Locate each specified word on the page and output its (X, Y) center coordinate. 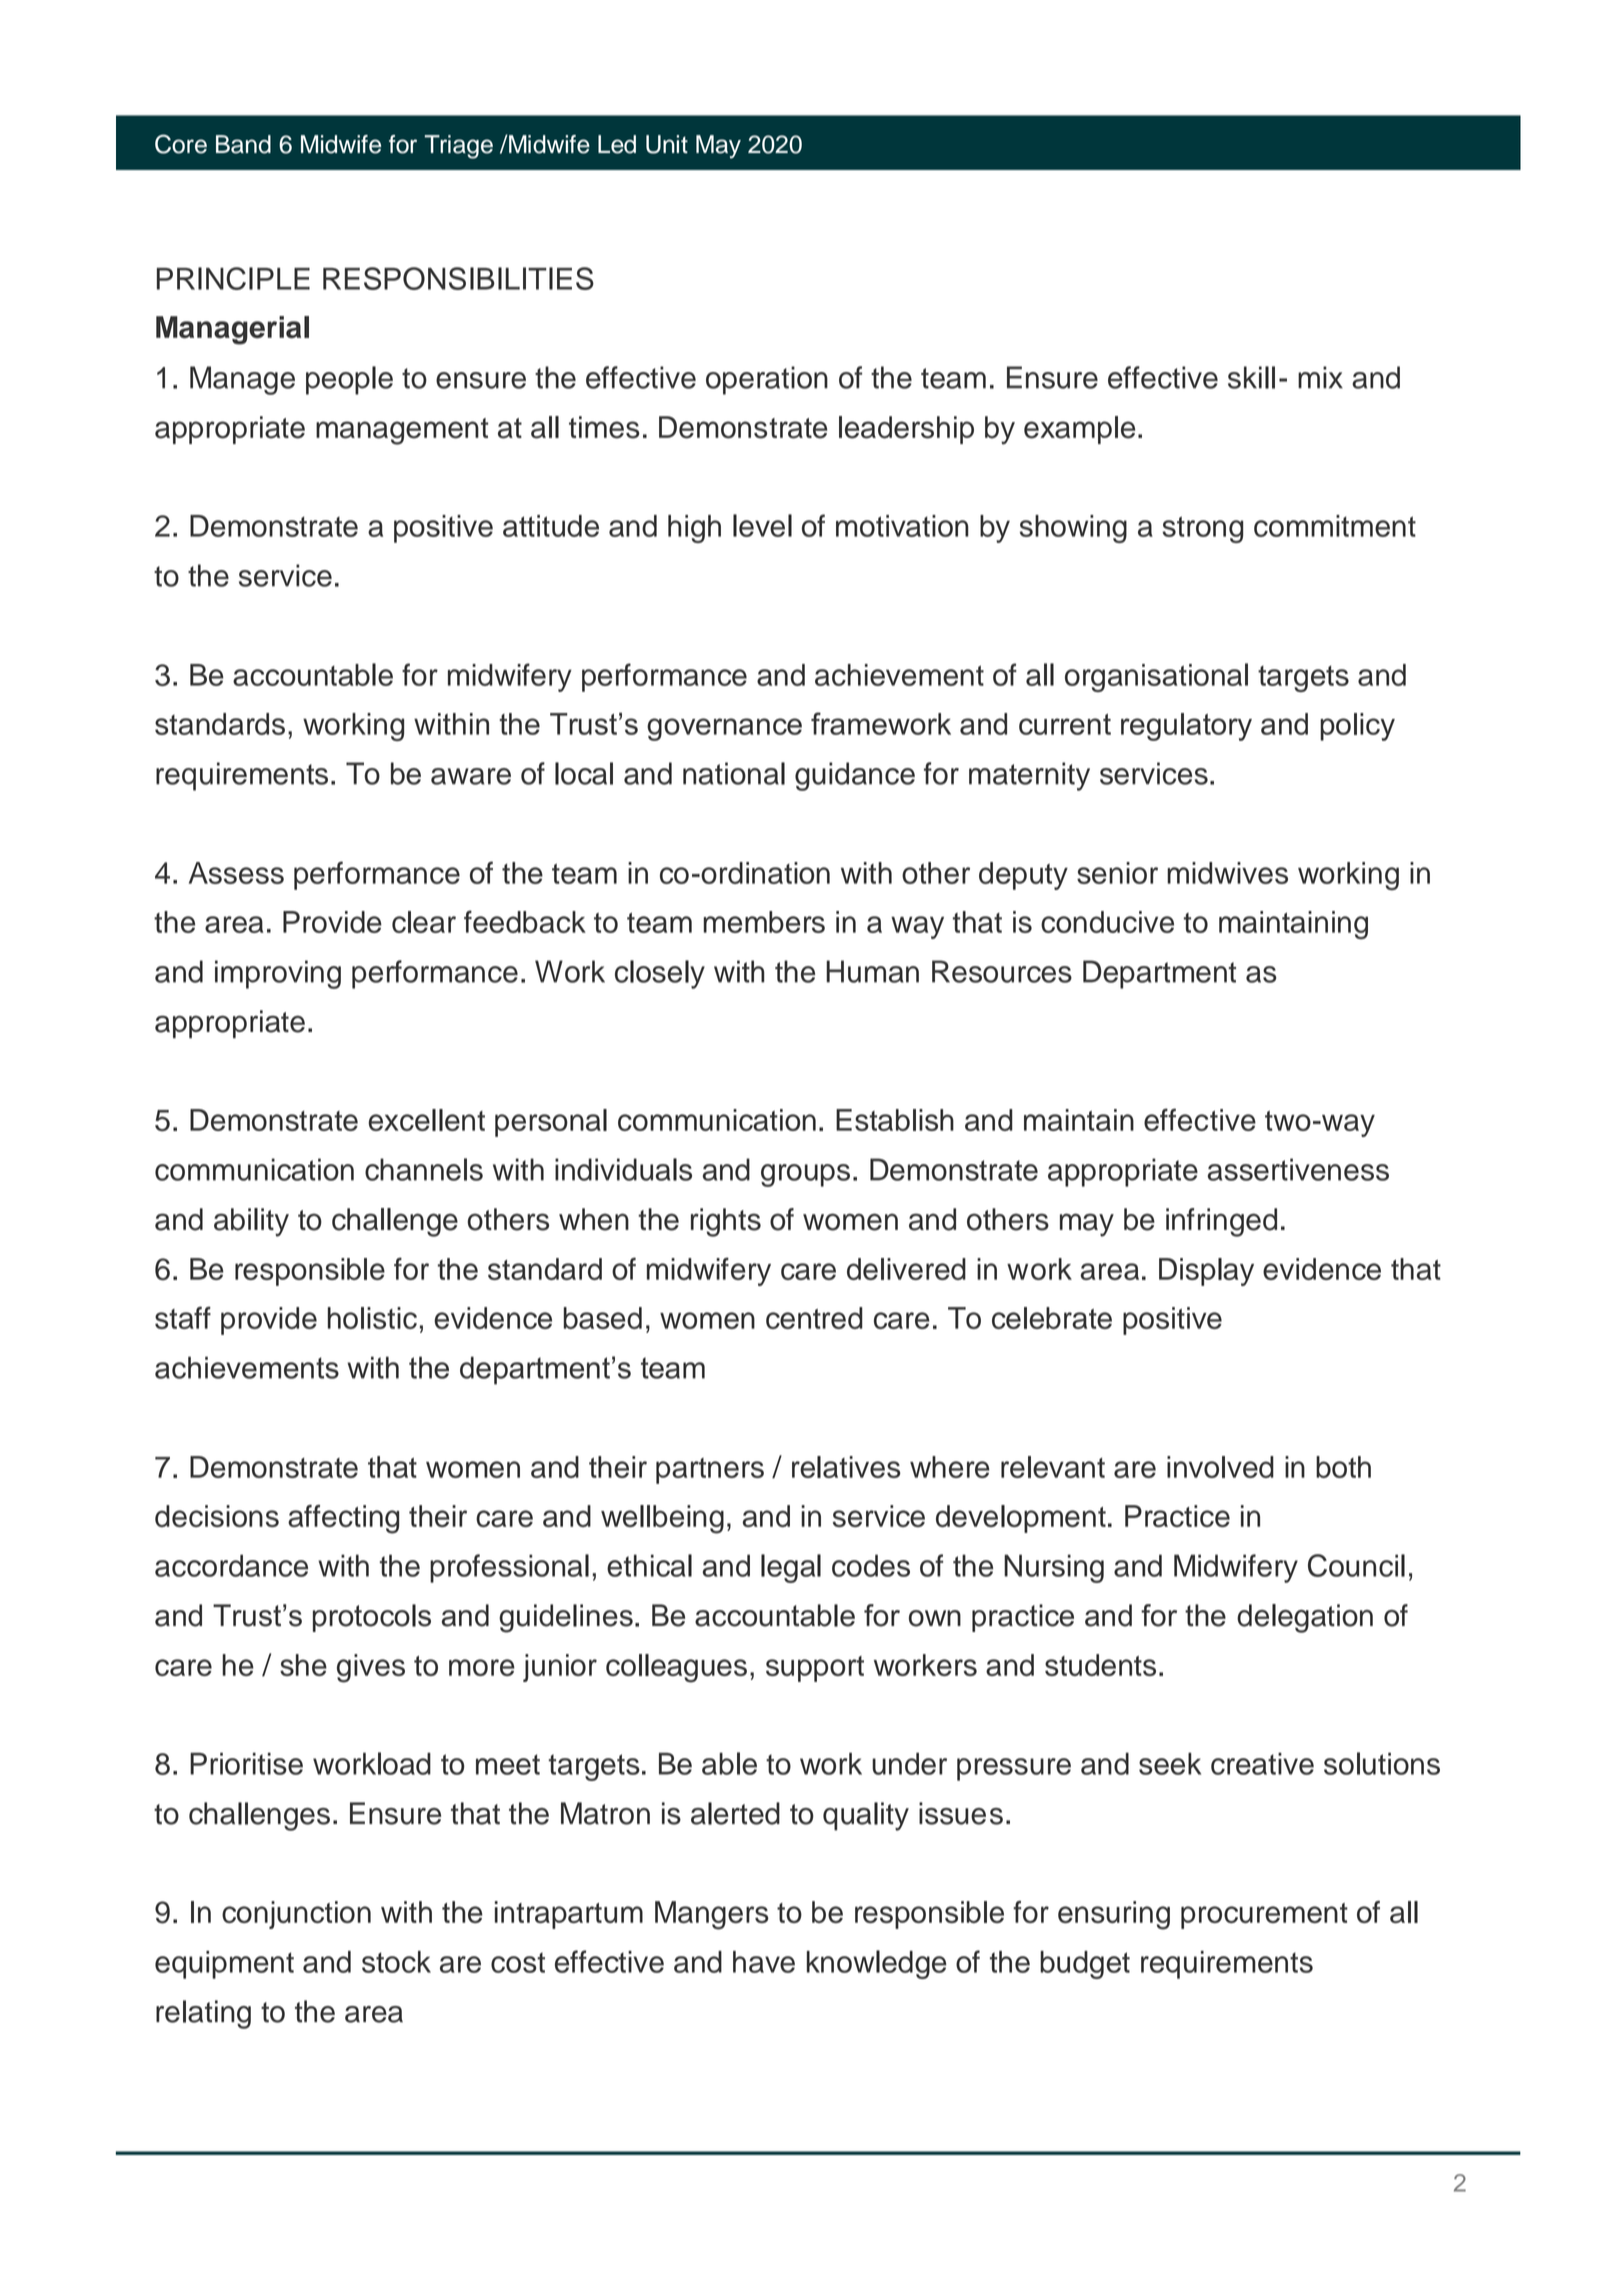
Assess (236, 873)
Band (243, 144)
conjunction (296, 1915)
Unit (667, 144)
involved (1220, 1467)
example (1079, 430)
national (734, 773)
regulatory (1186, 727)
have (764, 1962)
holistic (372, 1318)
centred (814, 1318)
